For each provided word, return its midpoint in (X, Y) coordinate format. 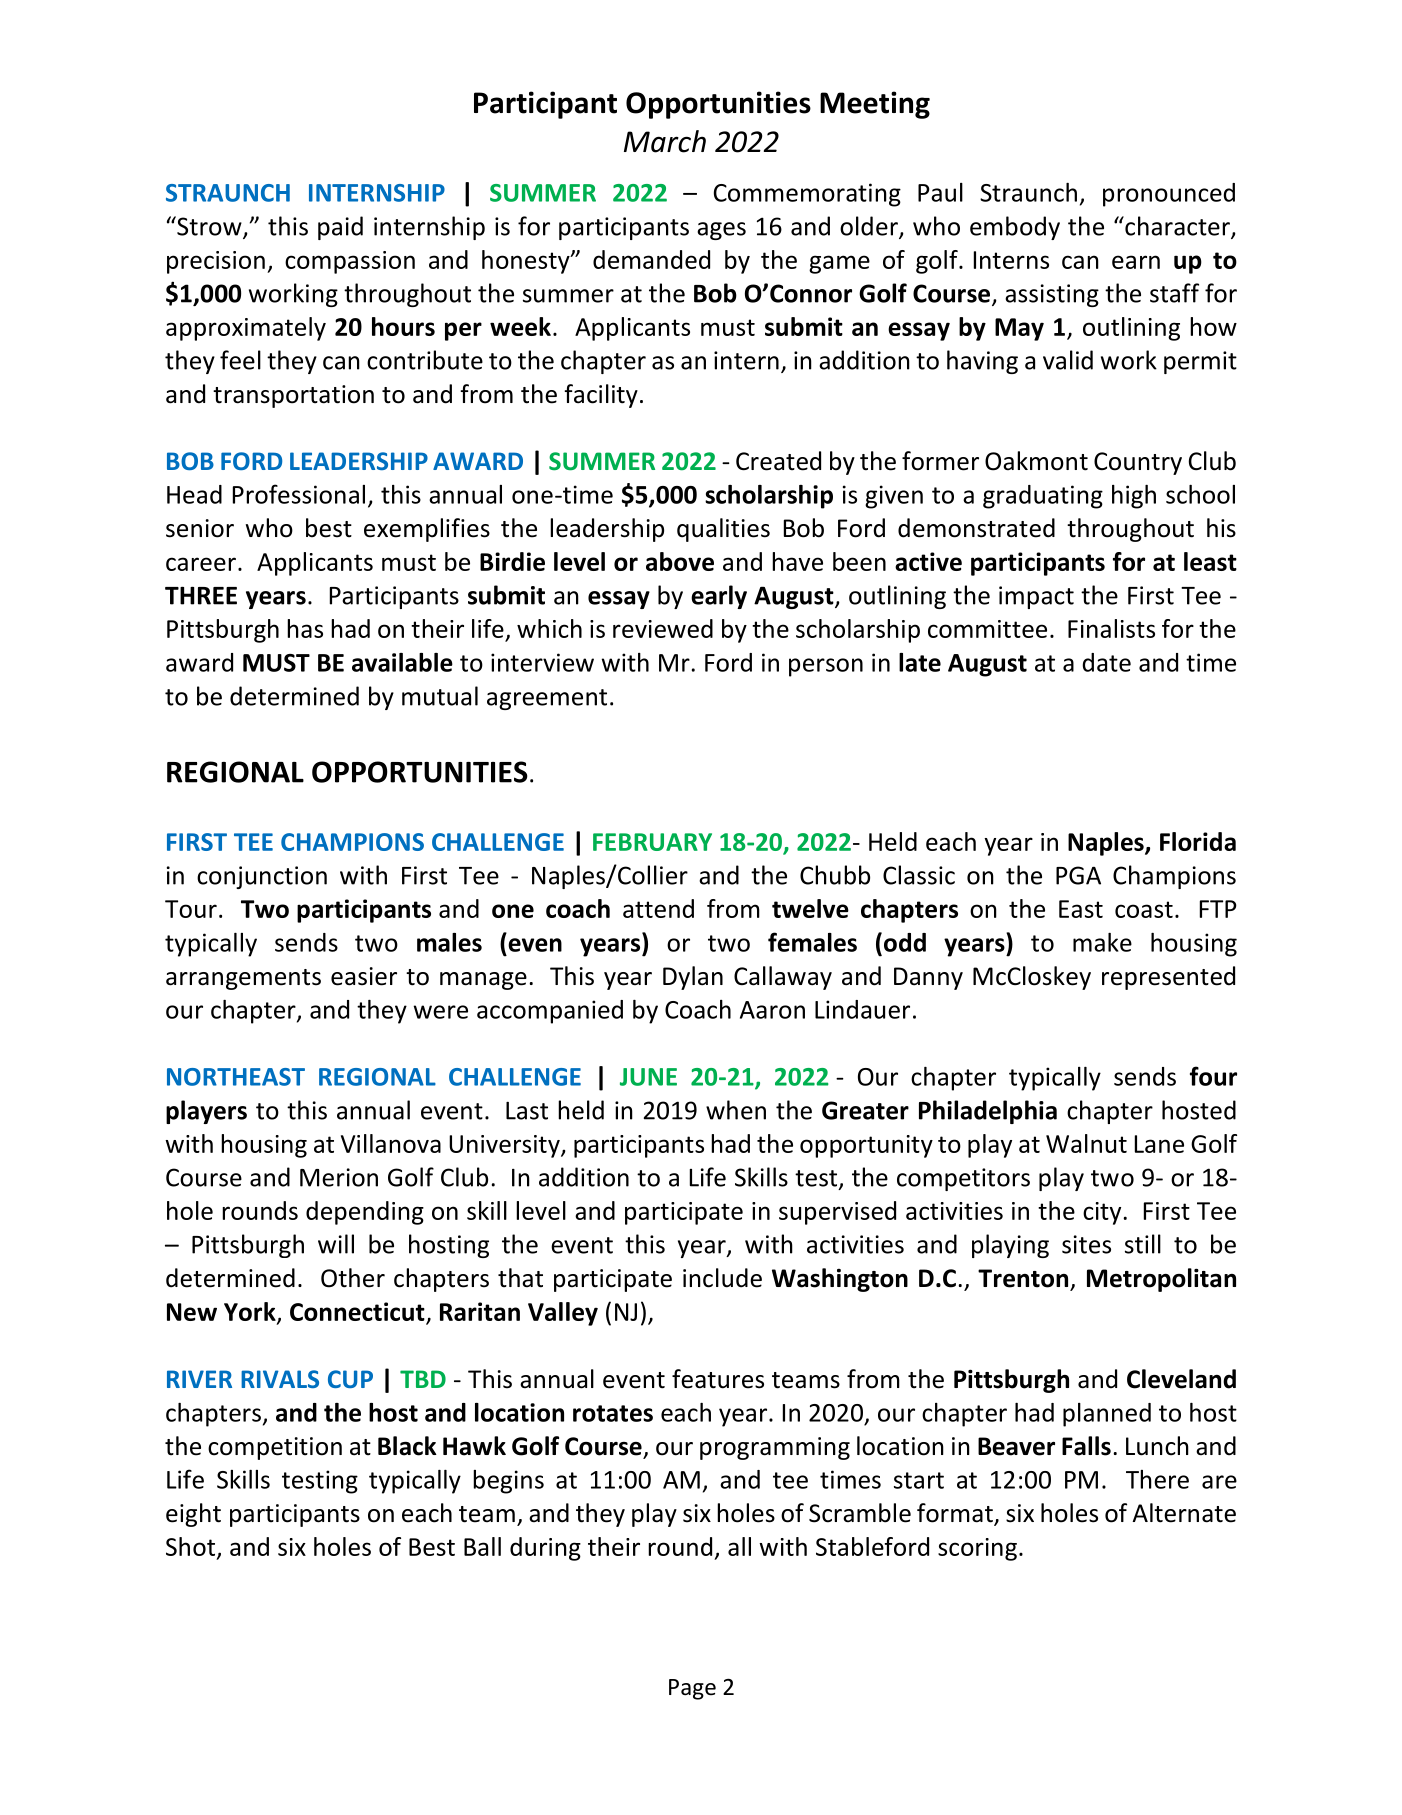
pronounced (1169, 195)
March (665, 141)
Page (692, 1689)
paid (340, 228)
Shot (190, 1546)
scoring (977, 1549)
